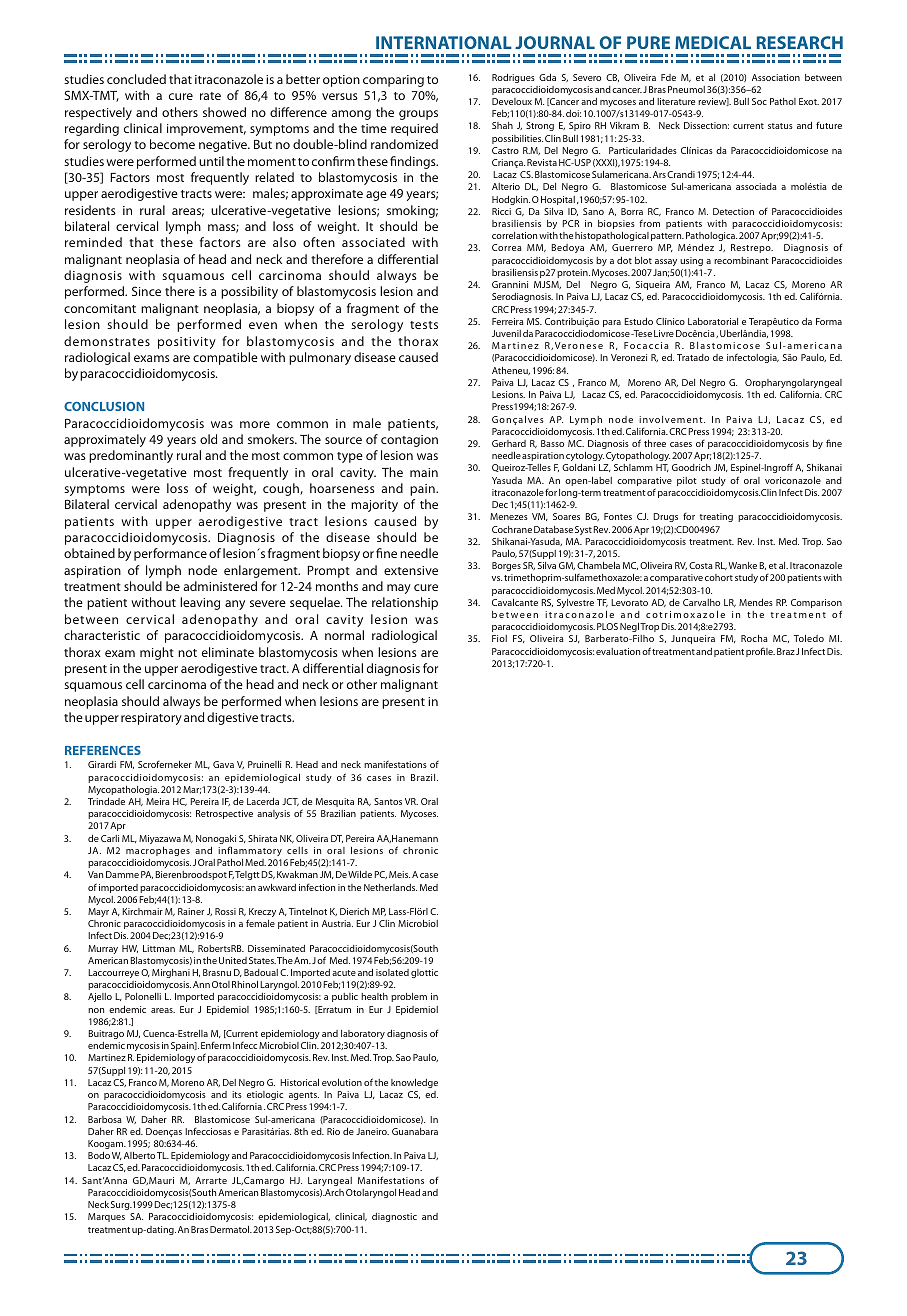 The height and width of the page is (1316, 907). Describe the element at coordinates (139, 1155) in the page. I see `Alberto` at that location.
